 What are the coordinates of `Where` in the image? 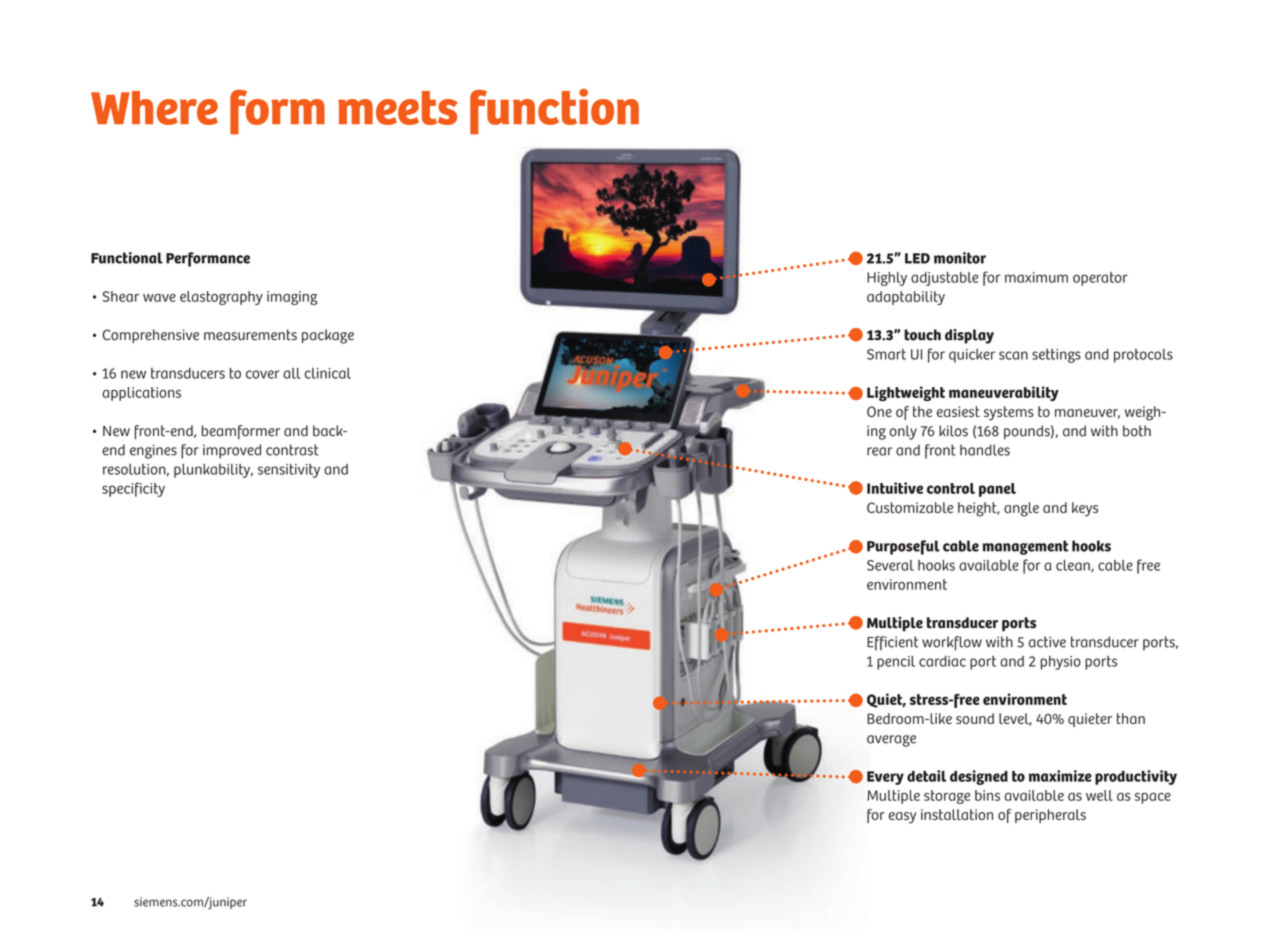 It's located at (154, 108).
